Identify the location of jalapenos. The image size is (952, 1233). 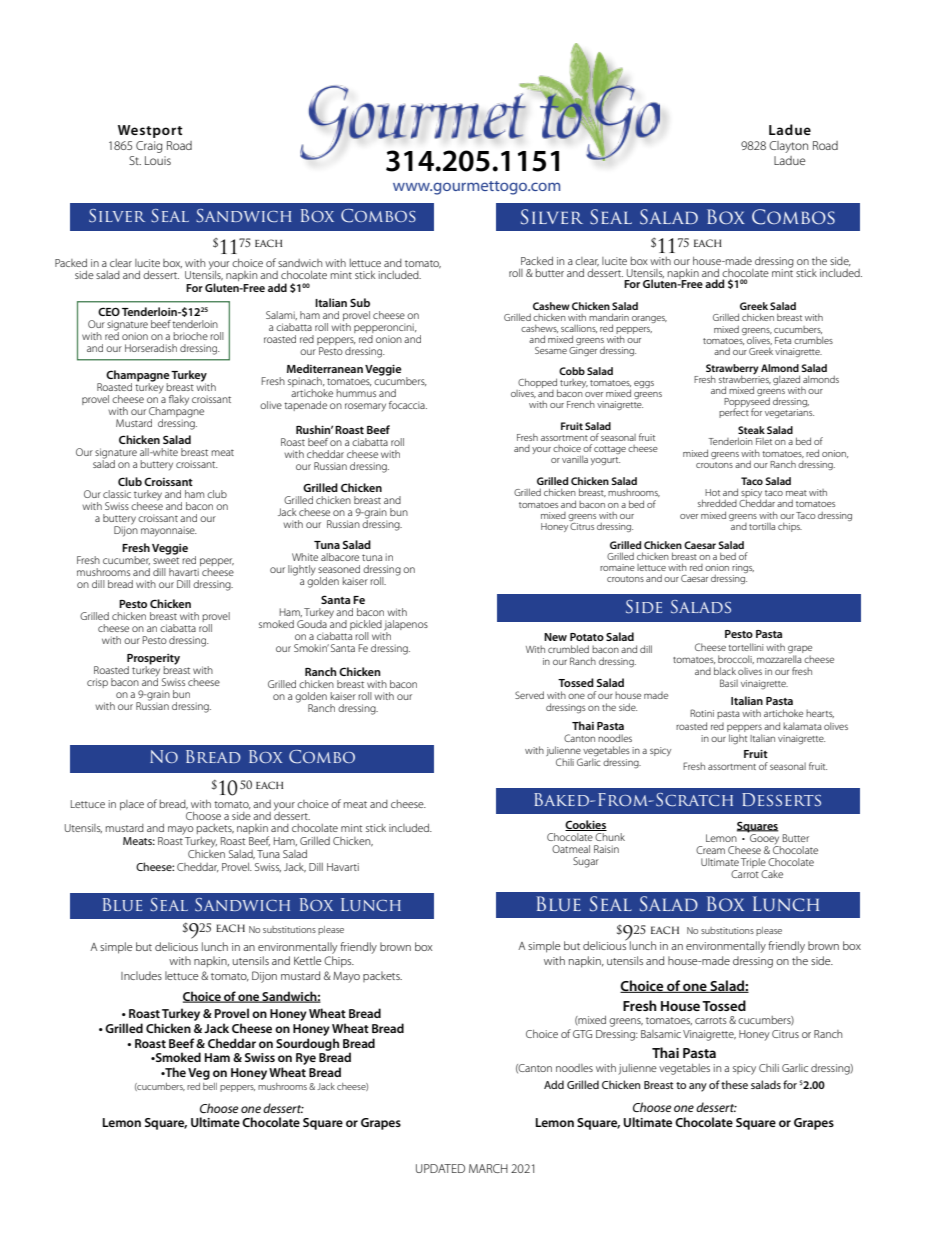
(406, 626).
